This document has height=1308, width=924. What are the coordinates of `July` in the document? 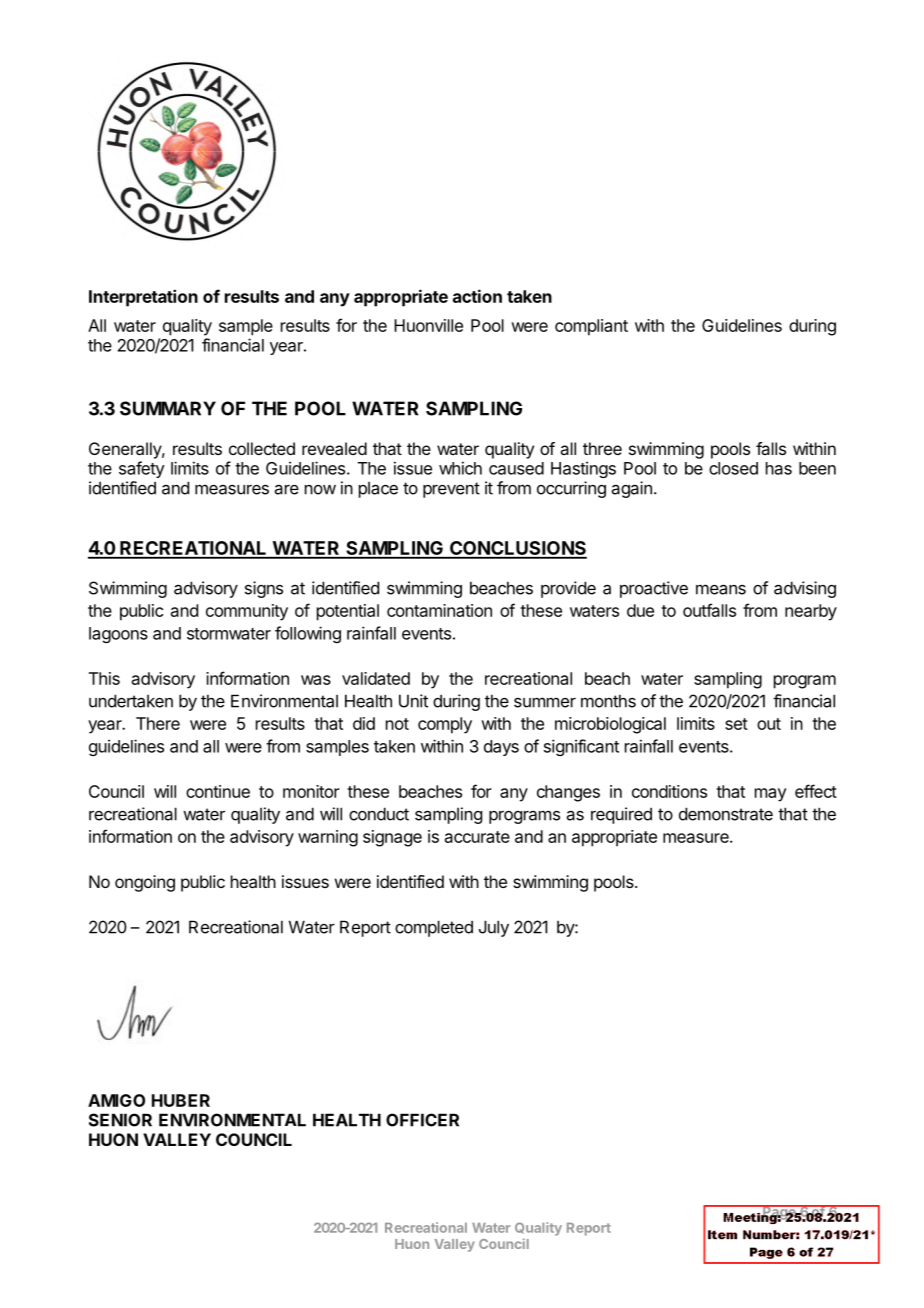 It's located at (494, 928).
